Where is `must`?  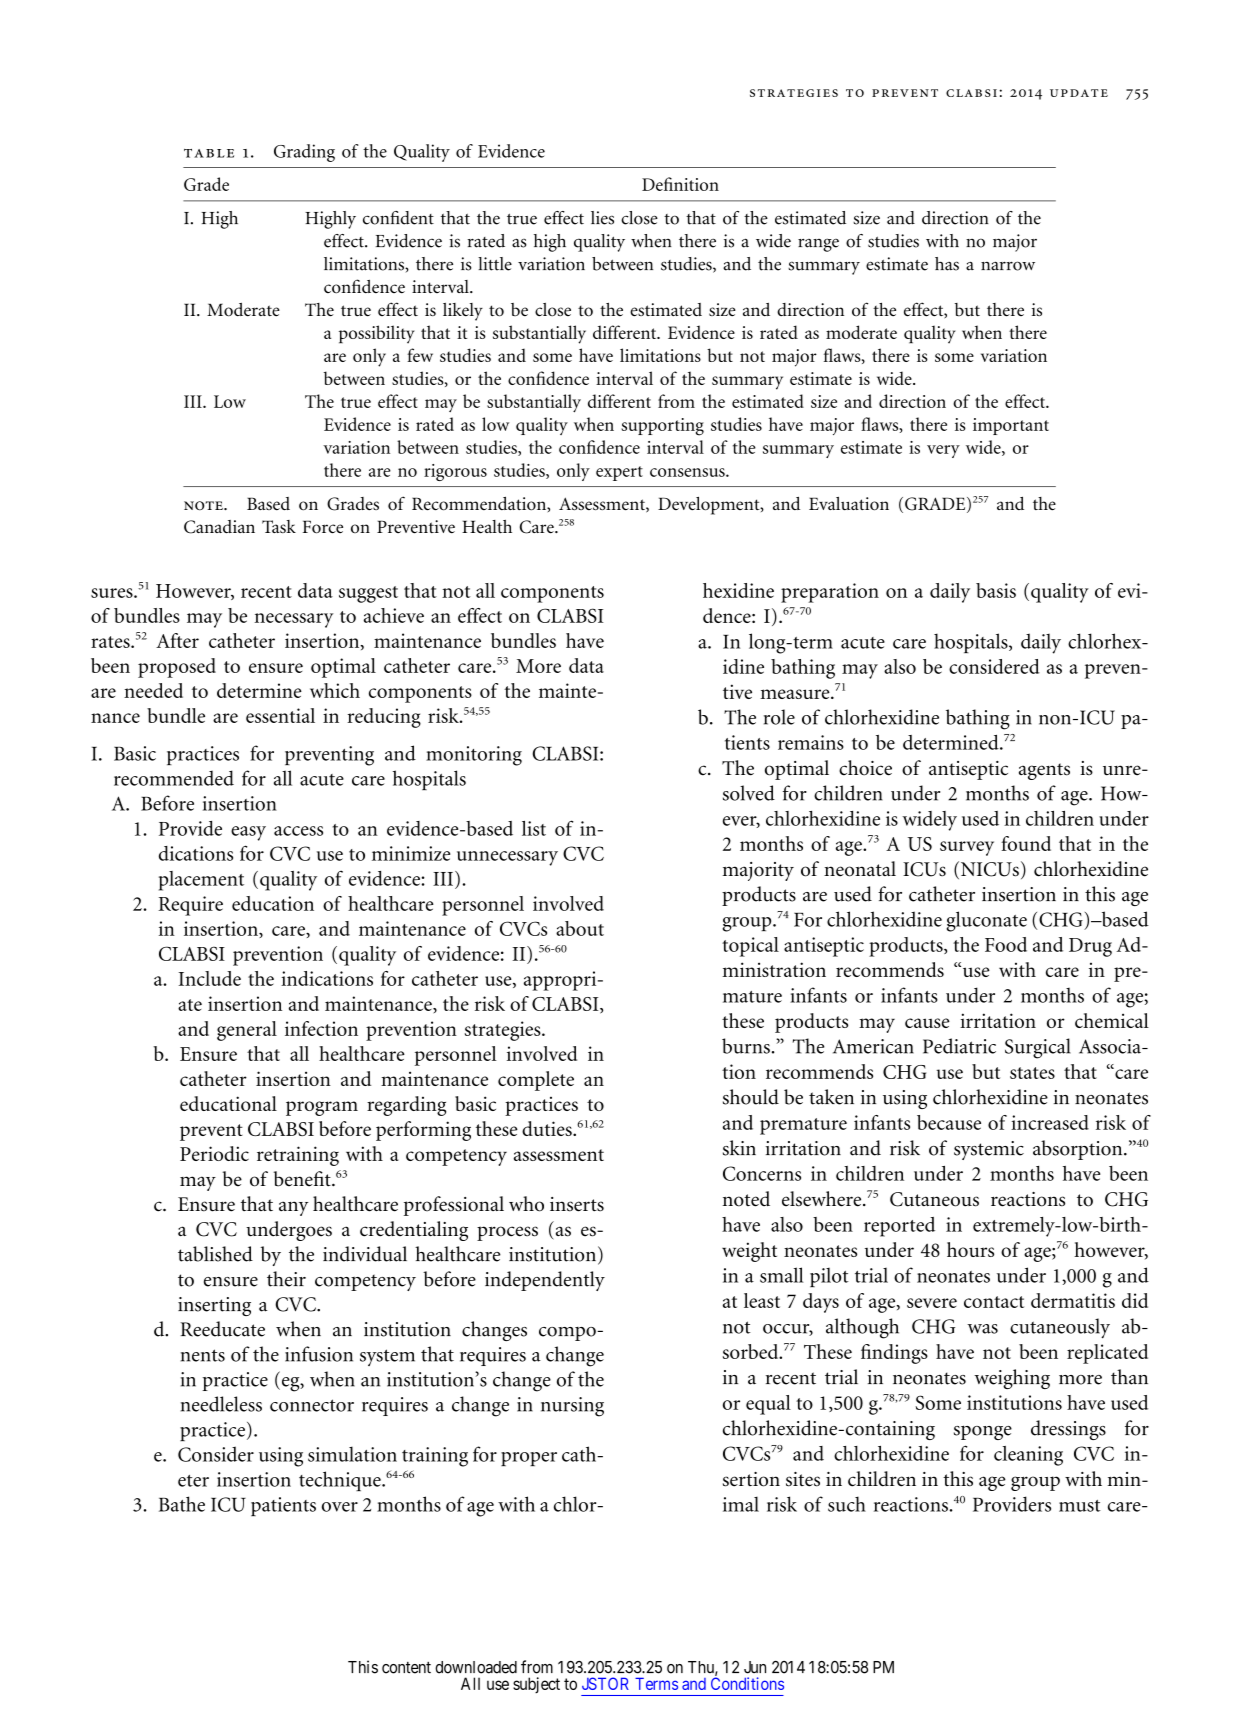
must is located at coordinates (1080, 1506).
